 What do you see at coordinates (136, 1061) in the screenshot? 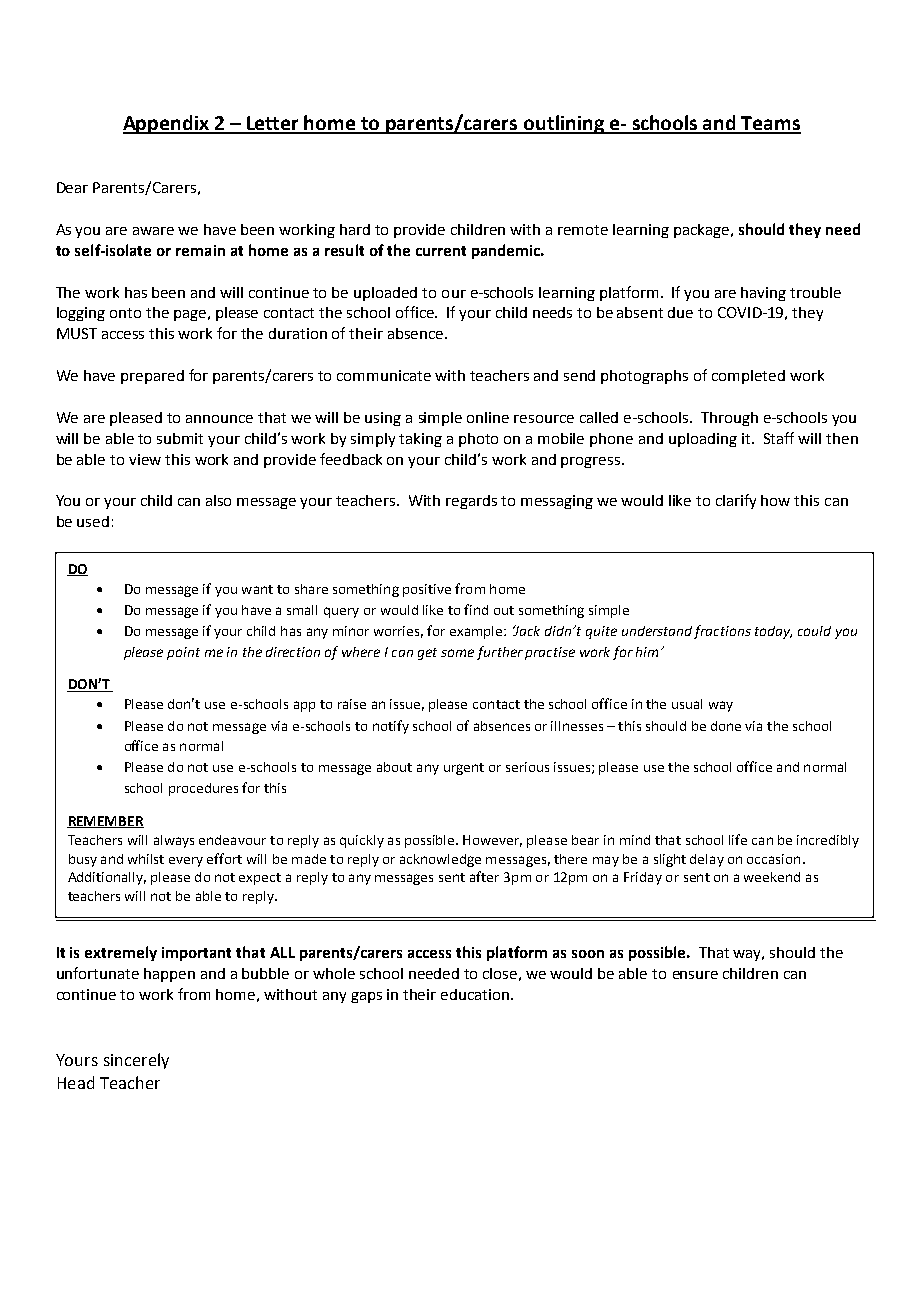
I see `sincerely` at bounding box center [136, 1061].
